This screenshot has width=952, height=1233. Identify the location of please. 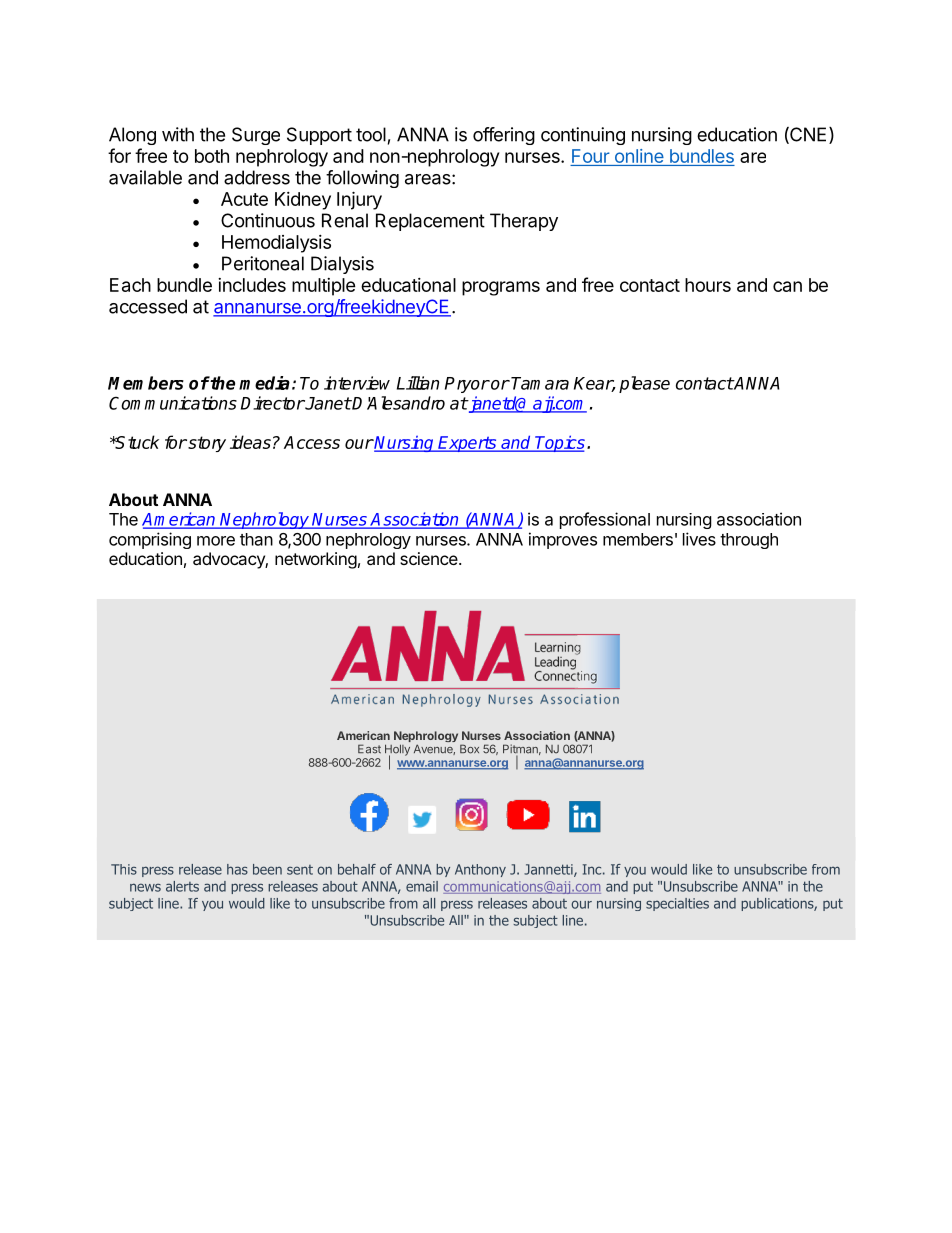
(644, 384).
